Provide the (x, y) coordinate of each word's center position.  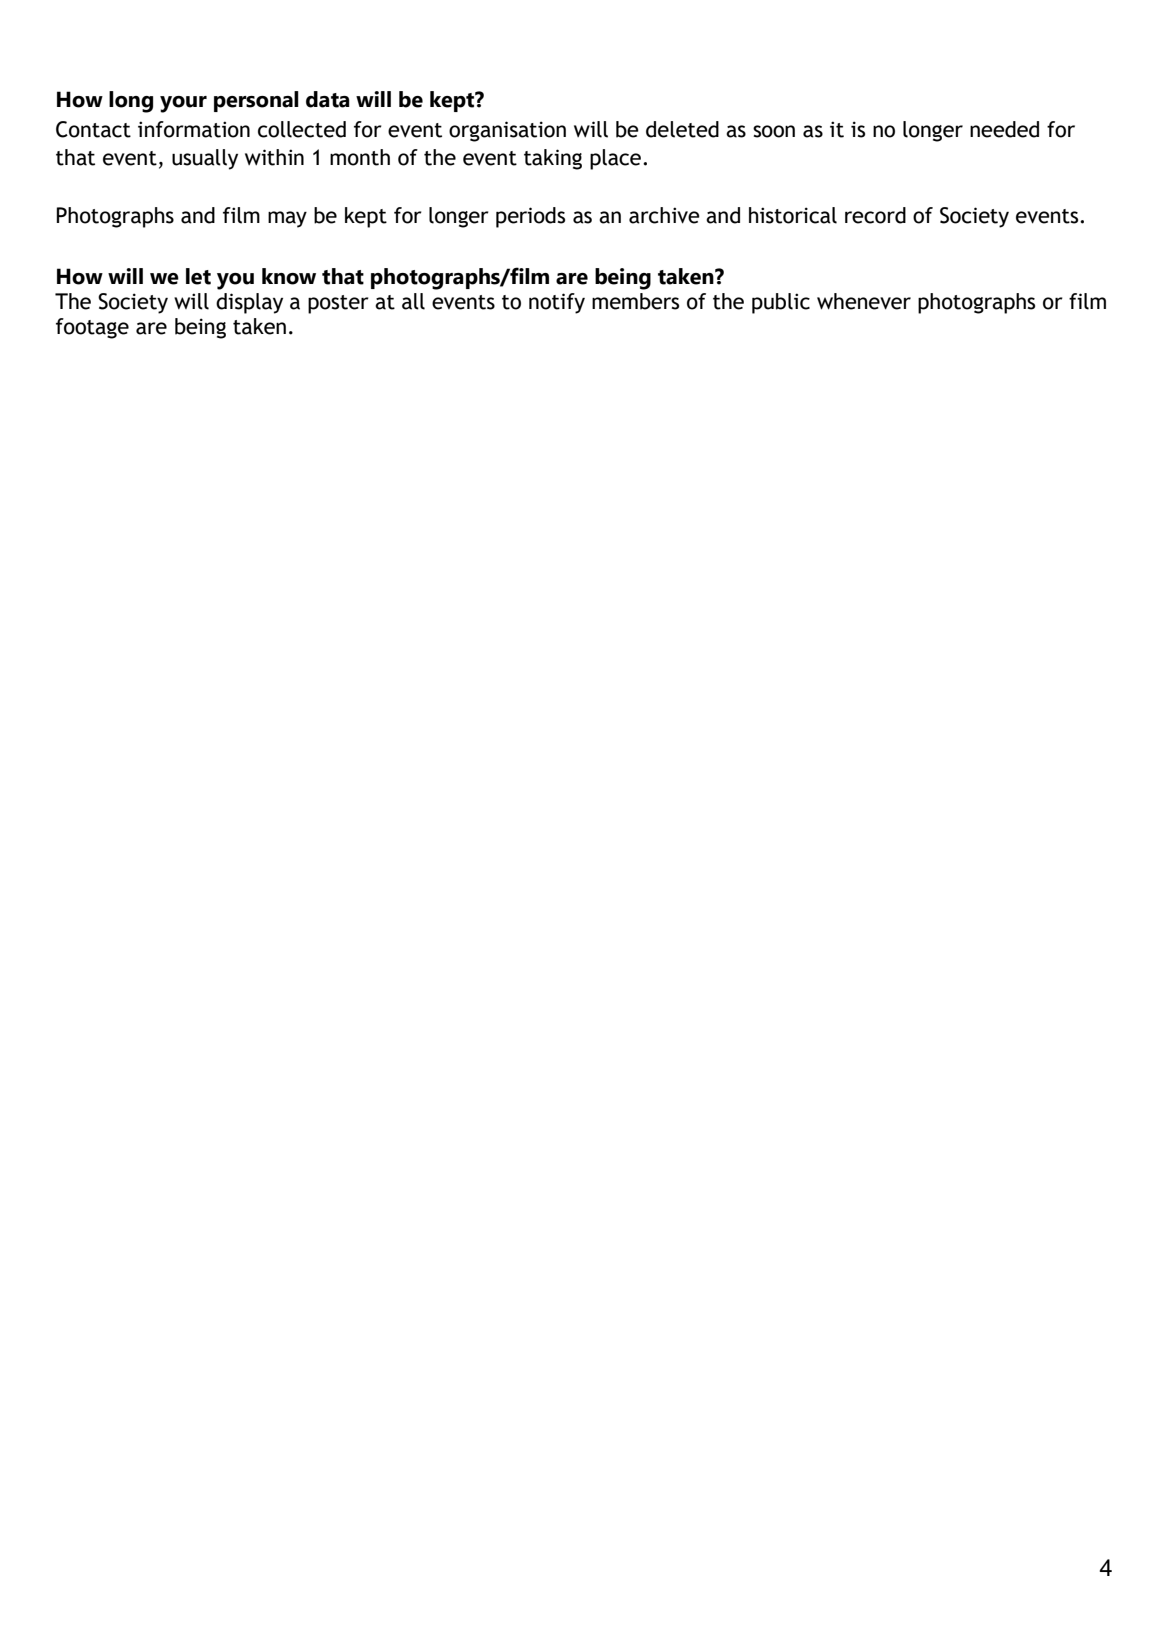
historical (793, 215)
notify (557, 303)
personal (256, 101)
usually (205, 159)
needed (1004, 129)
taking (553, 159)
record (875, 215)
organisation (507, 131)
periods (530, 217)
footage (92, 328)
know (289, 276)
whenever (864, 301)
